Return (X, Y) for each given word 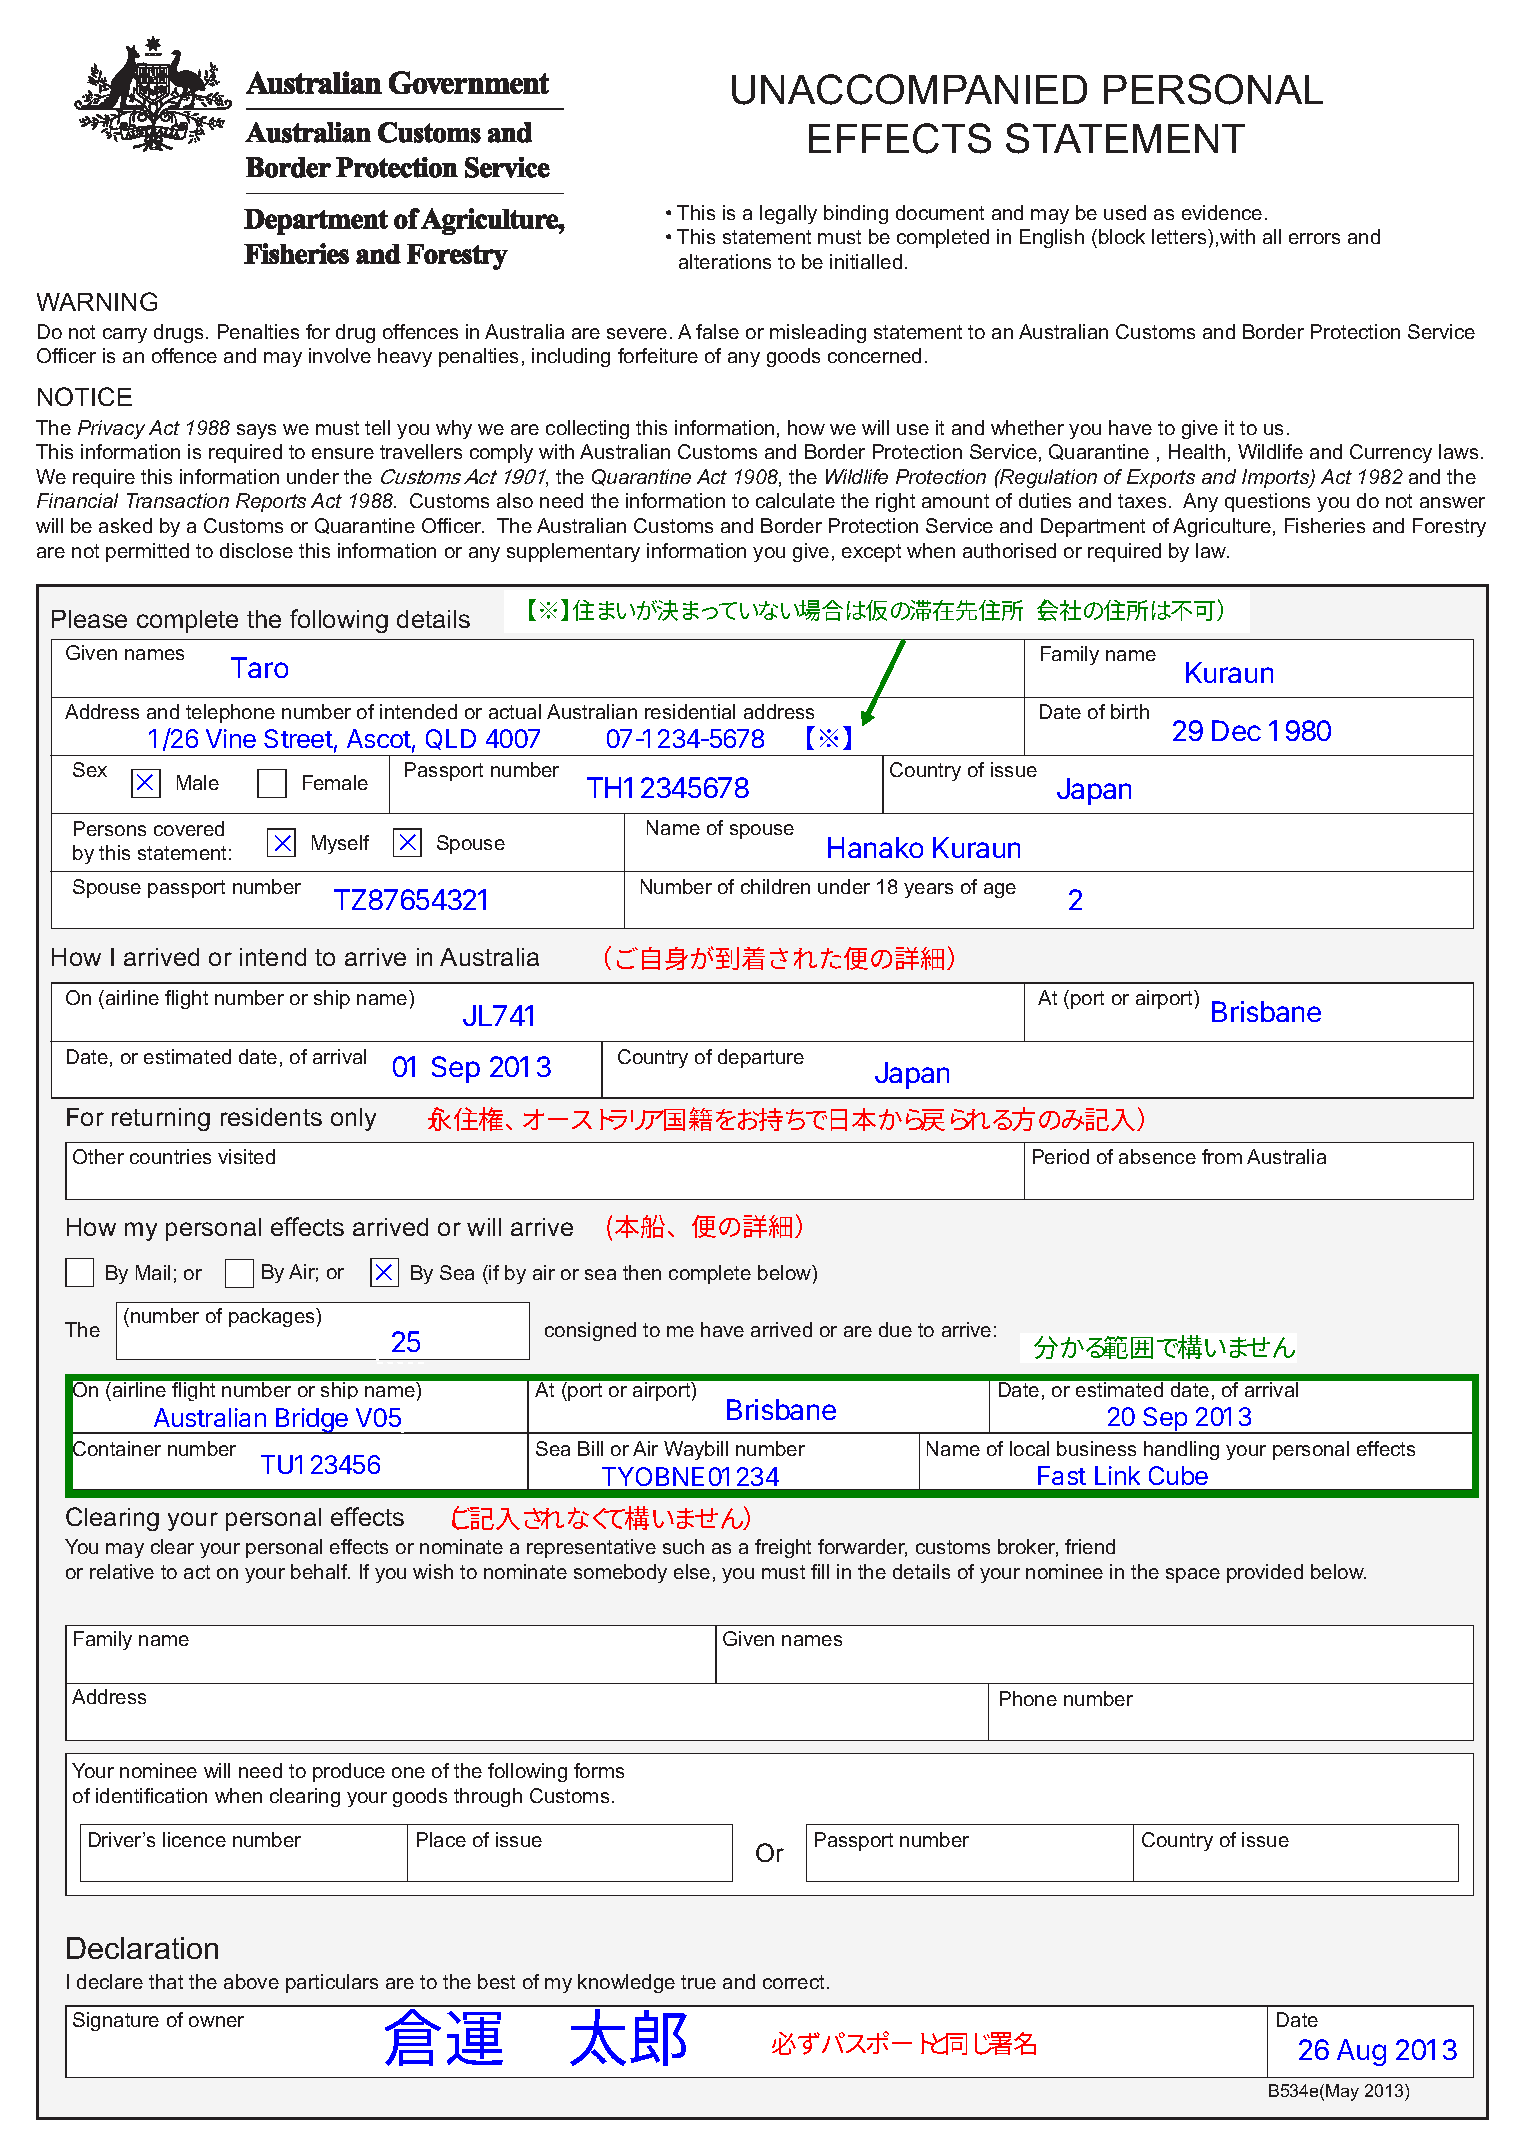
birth (1130, 711)
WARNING (97, 301)
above (251, 1981)
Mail (153, 1272)
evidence (1222, 212)
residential (690, 711)
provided (1265, 1573)
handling (1181, 1450)
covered (189, 828)
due (895, 1329)
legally (788, 214)
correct (793, 1982)
